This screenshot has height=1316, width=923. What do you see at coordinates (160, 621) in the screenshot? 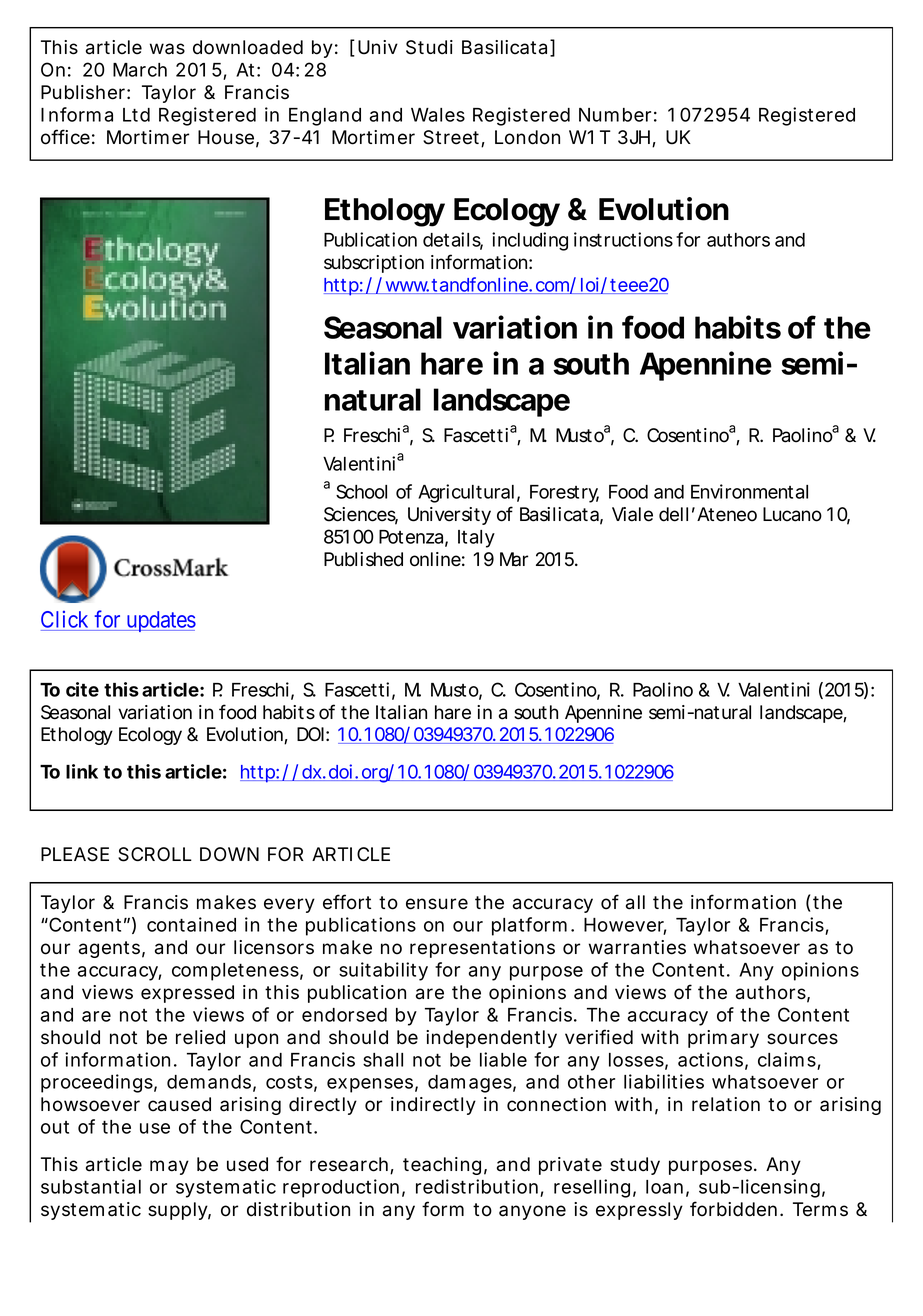
I see `updates` at bounding box center [160, 621].
